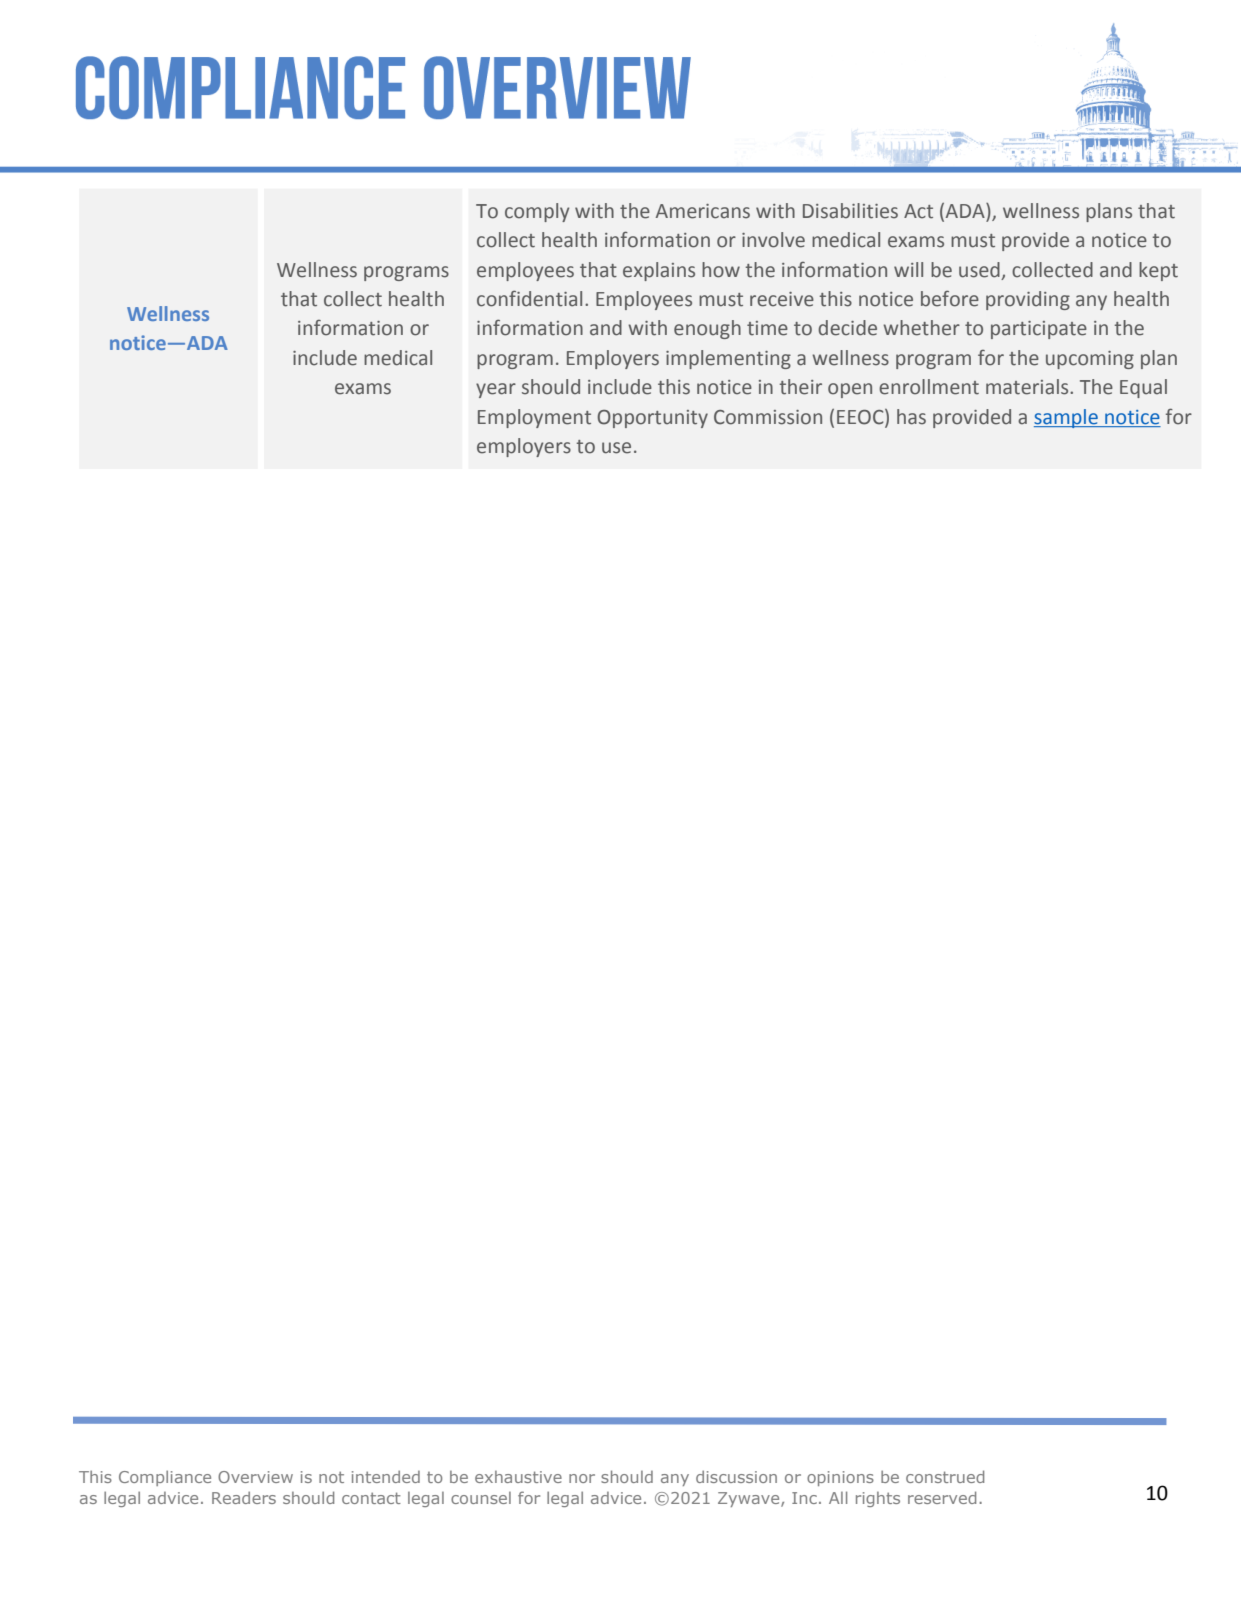 The height and width of the screenshot is (1606, 1241). I want to click on explains, so click(659, 271).
